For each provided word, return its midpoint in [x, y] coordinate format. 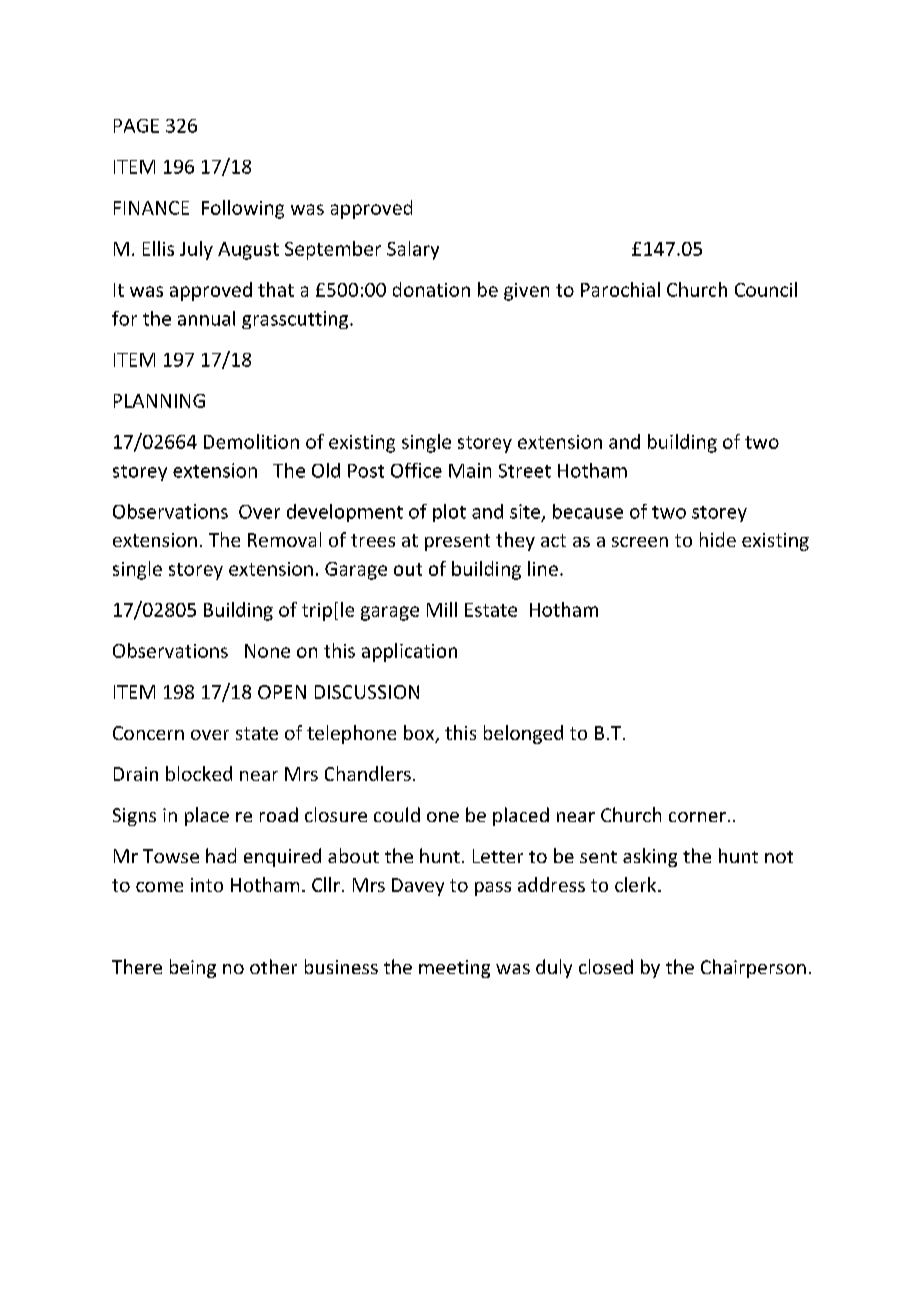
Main [470, 470]
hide [718, 539]
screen [640, 542]
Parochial [620, 289]
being [193, 968]
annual [206, 318]
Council [766, 289]
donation [431, 289]
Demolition [251, 441]
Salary [413, 250]
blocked [199, 773]
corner [697, 817]
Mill [442, 609]
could [397, 814]
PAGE [136, 126]
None [267, 651]
